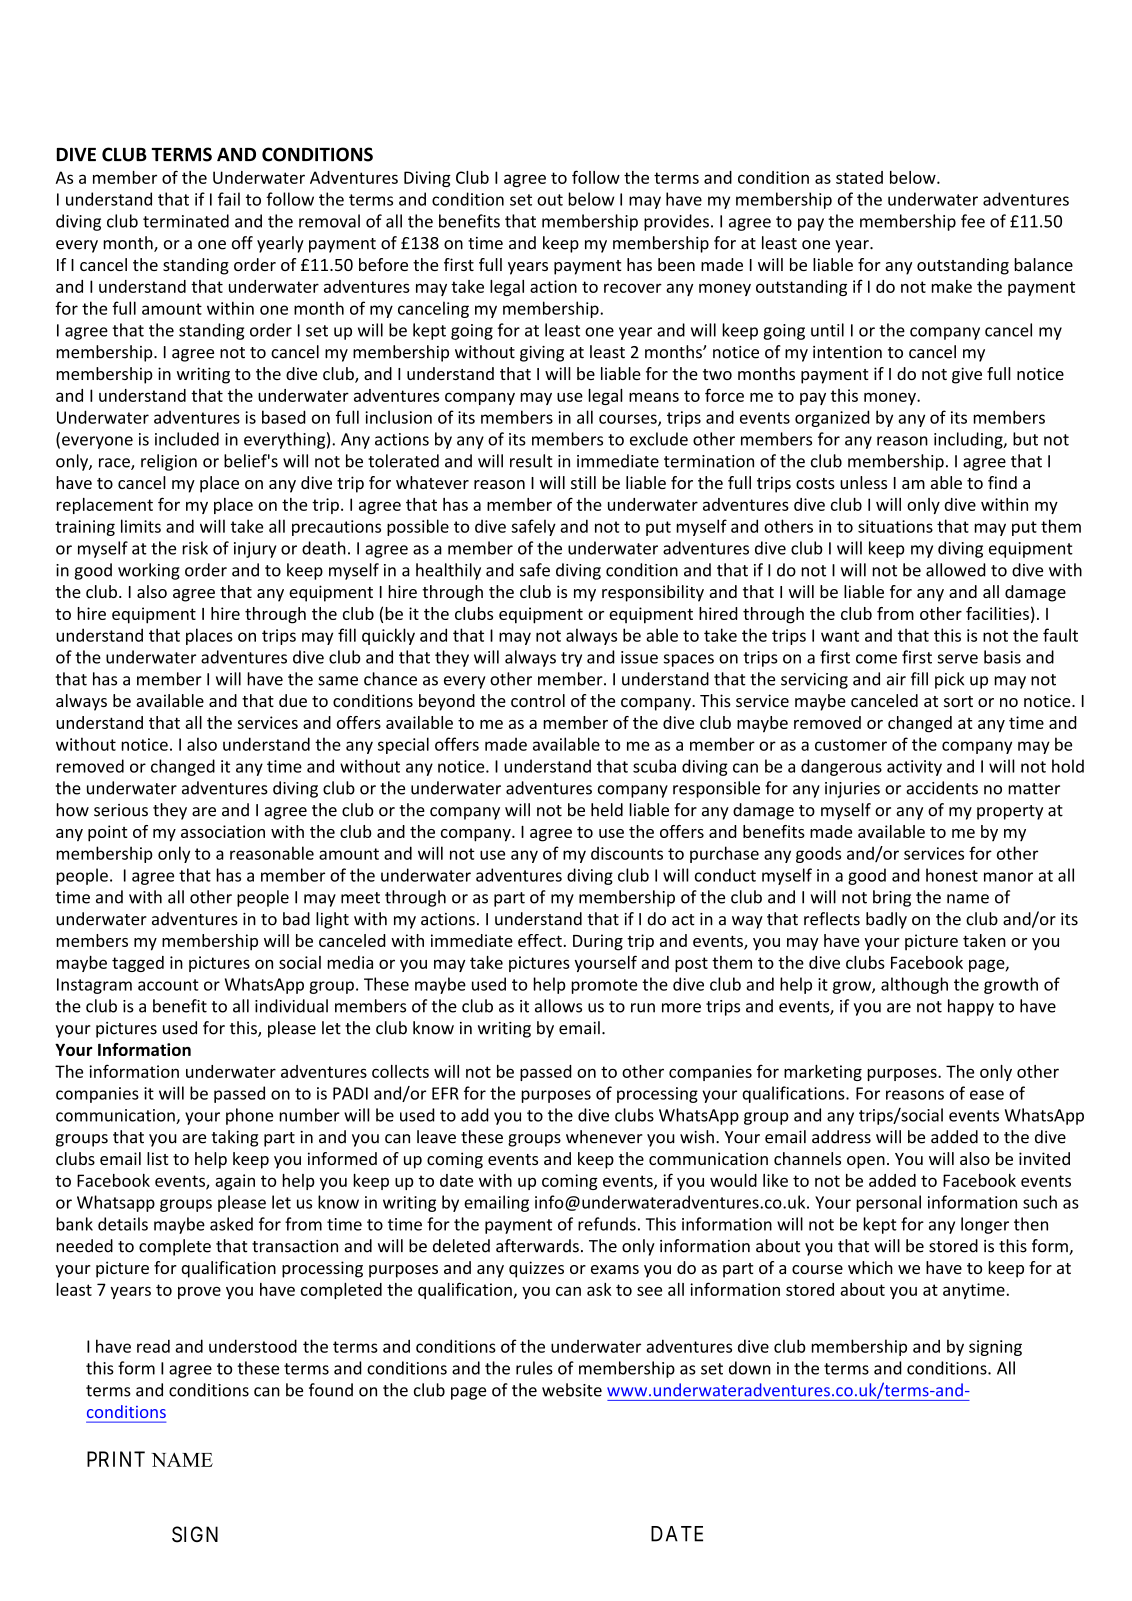 Image resolution: width=1132 pixels, height=1601 pixels. I want to click on provides, so click(676, 222).
